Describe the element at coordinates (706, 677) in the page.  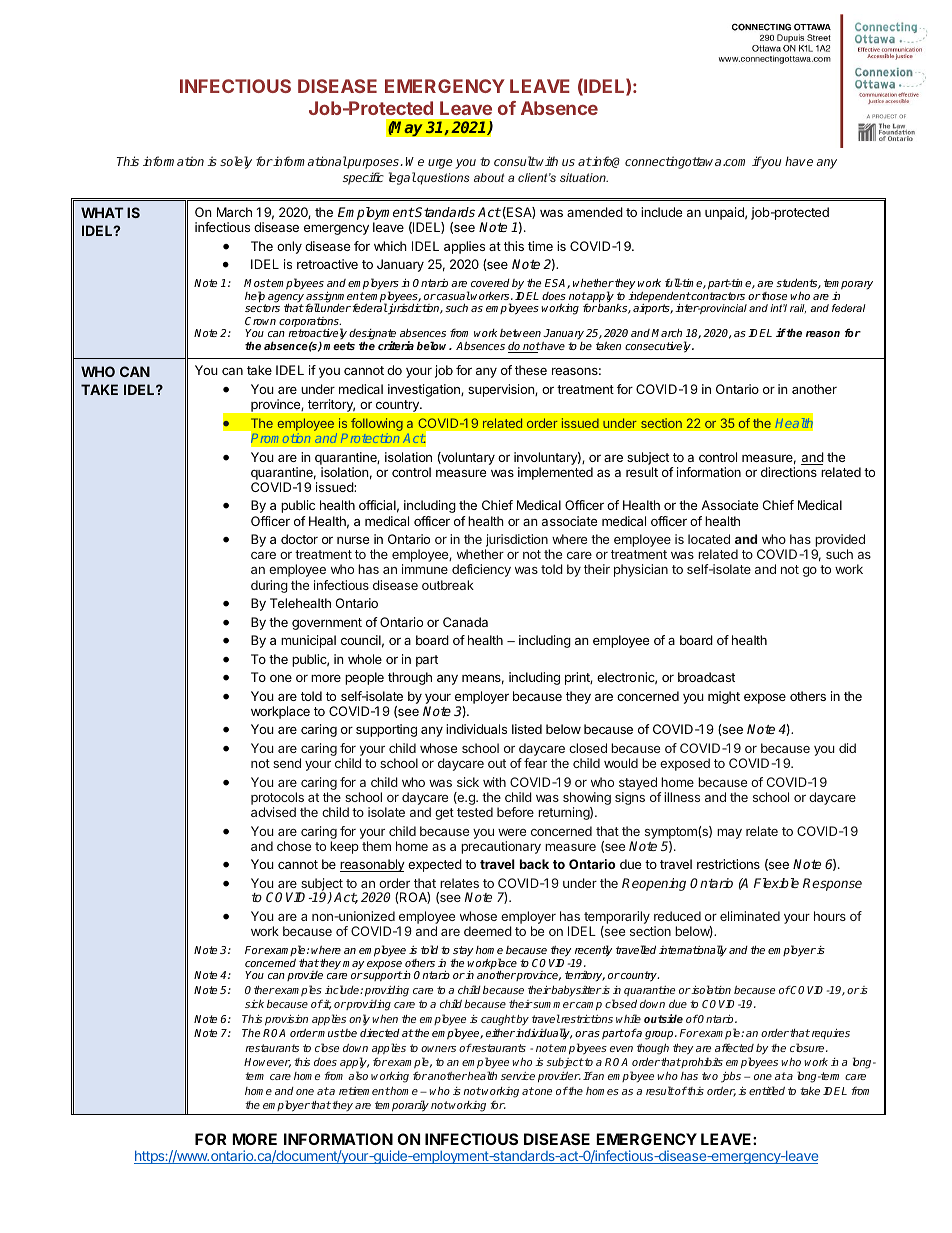
I see `broadcast` at that location.
